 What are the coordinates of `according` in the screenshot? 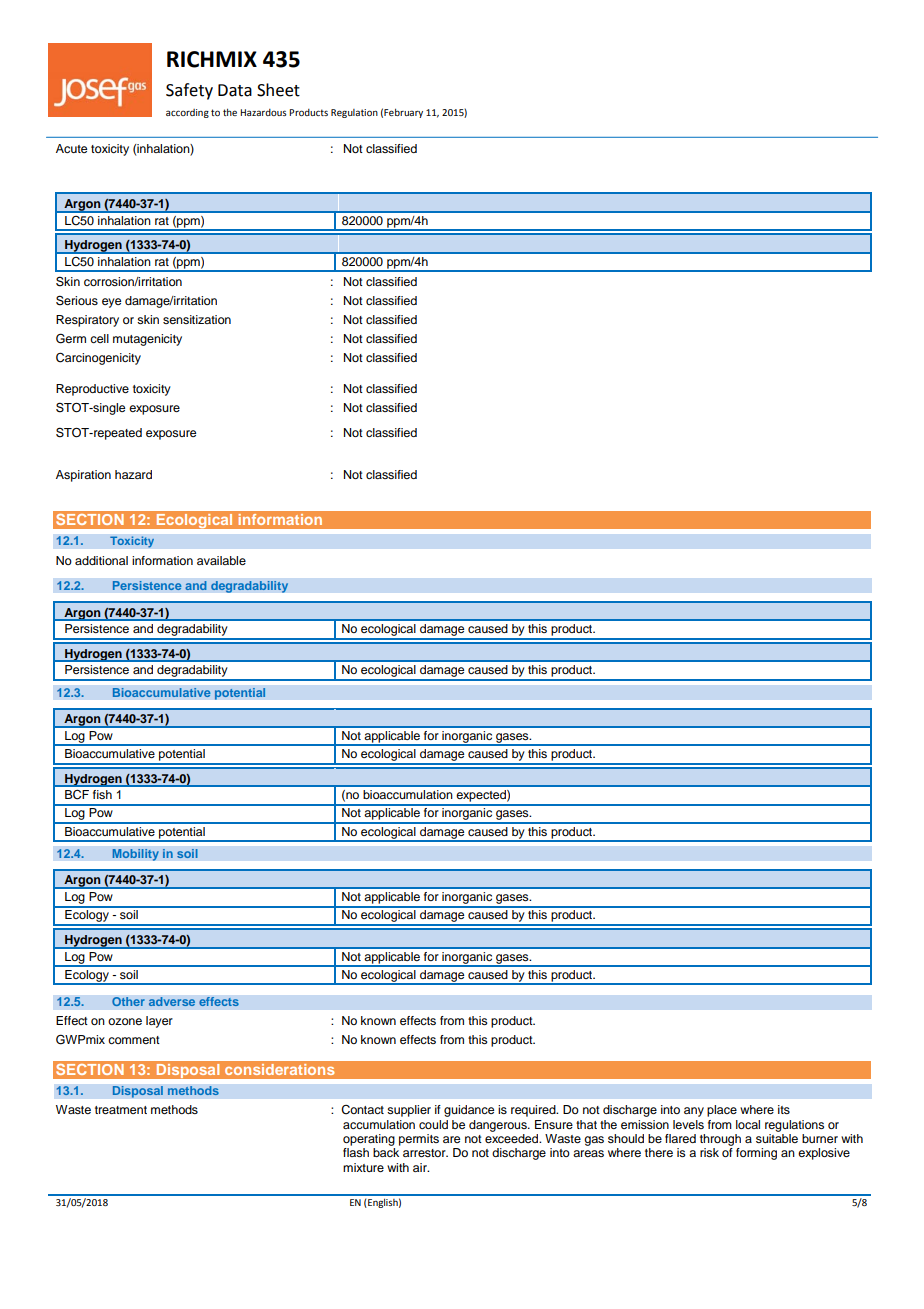 It's located at (187, 113).
